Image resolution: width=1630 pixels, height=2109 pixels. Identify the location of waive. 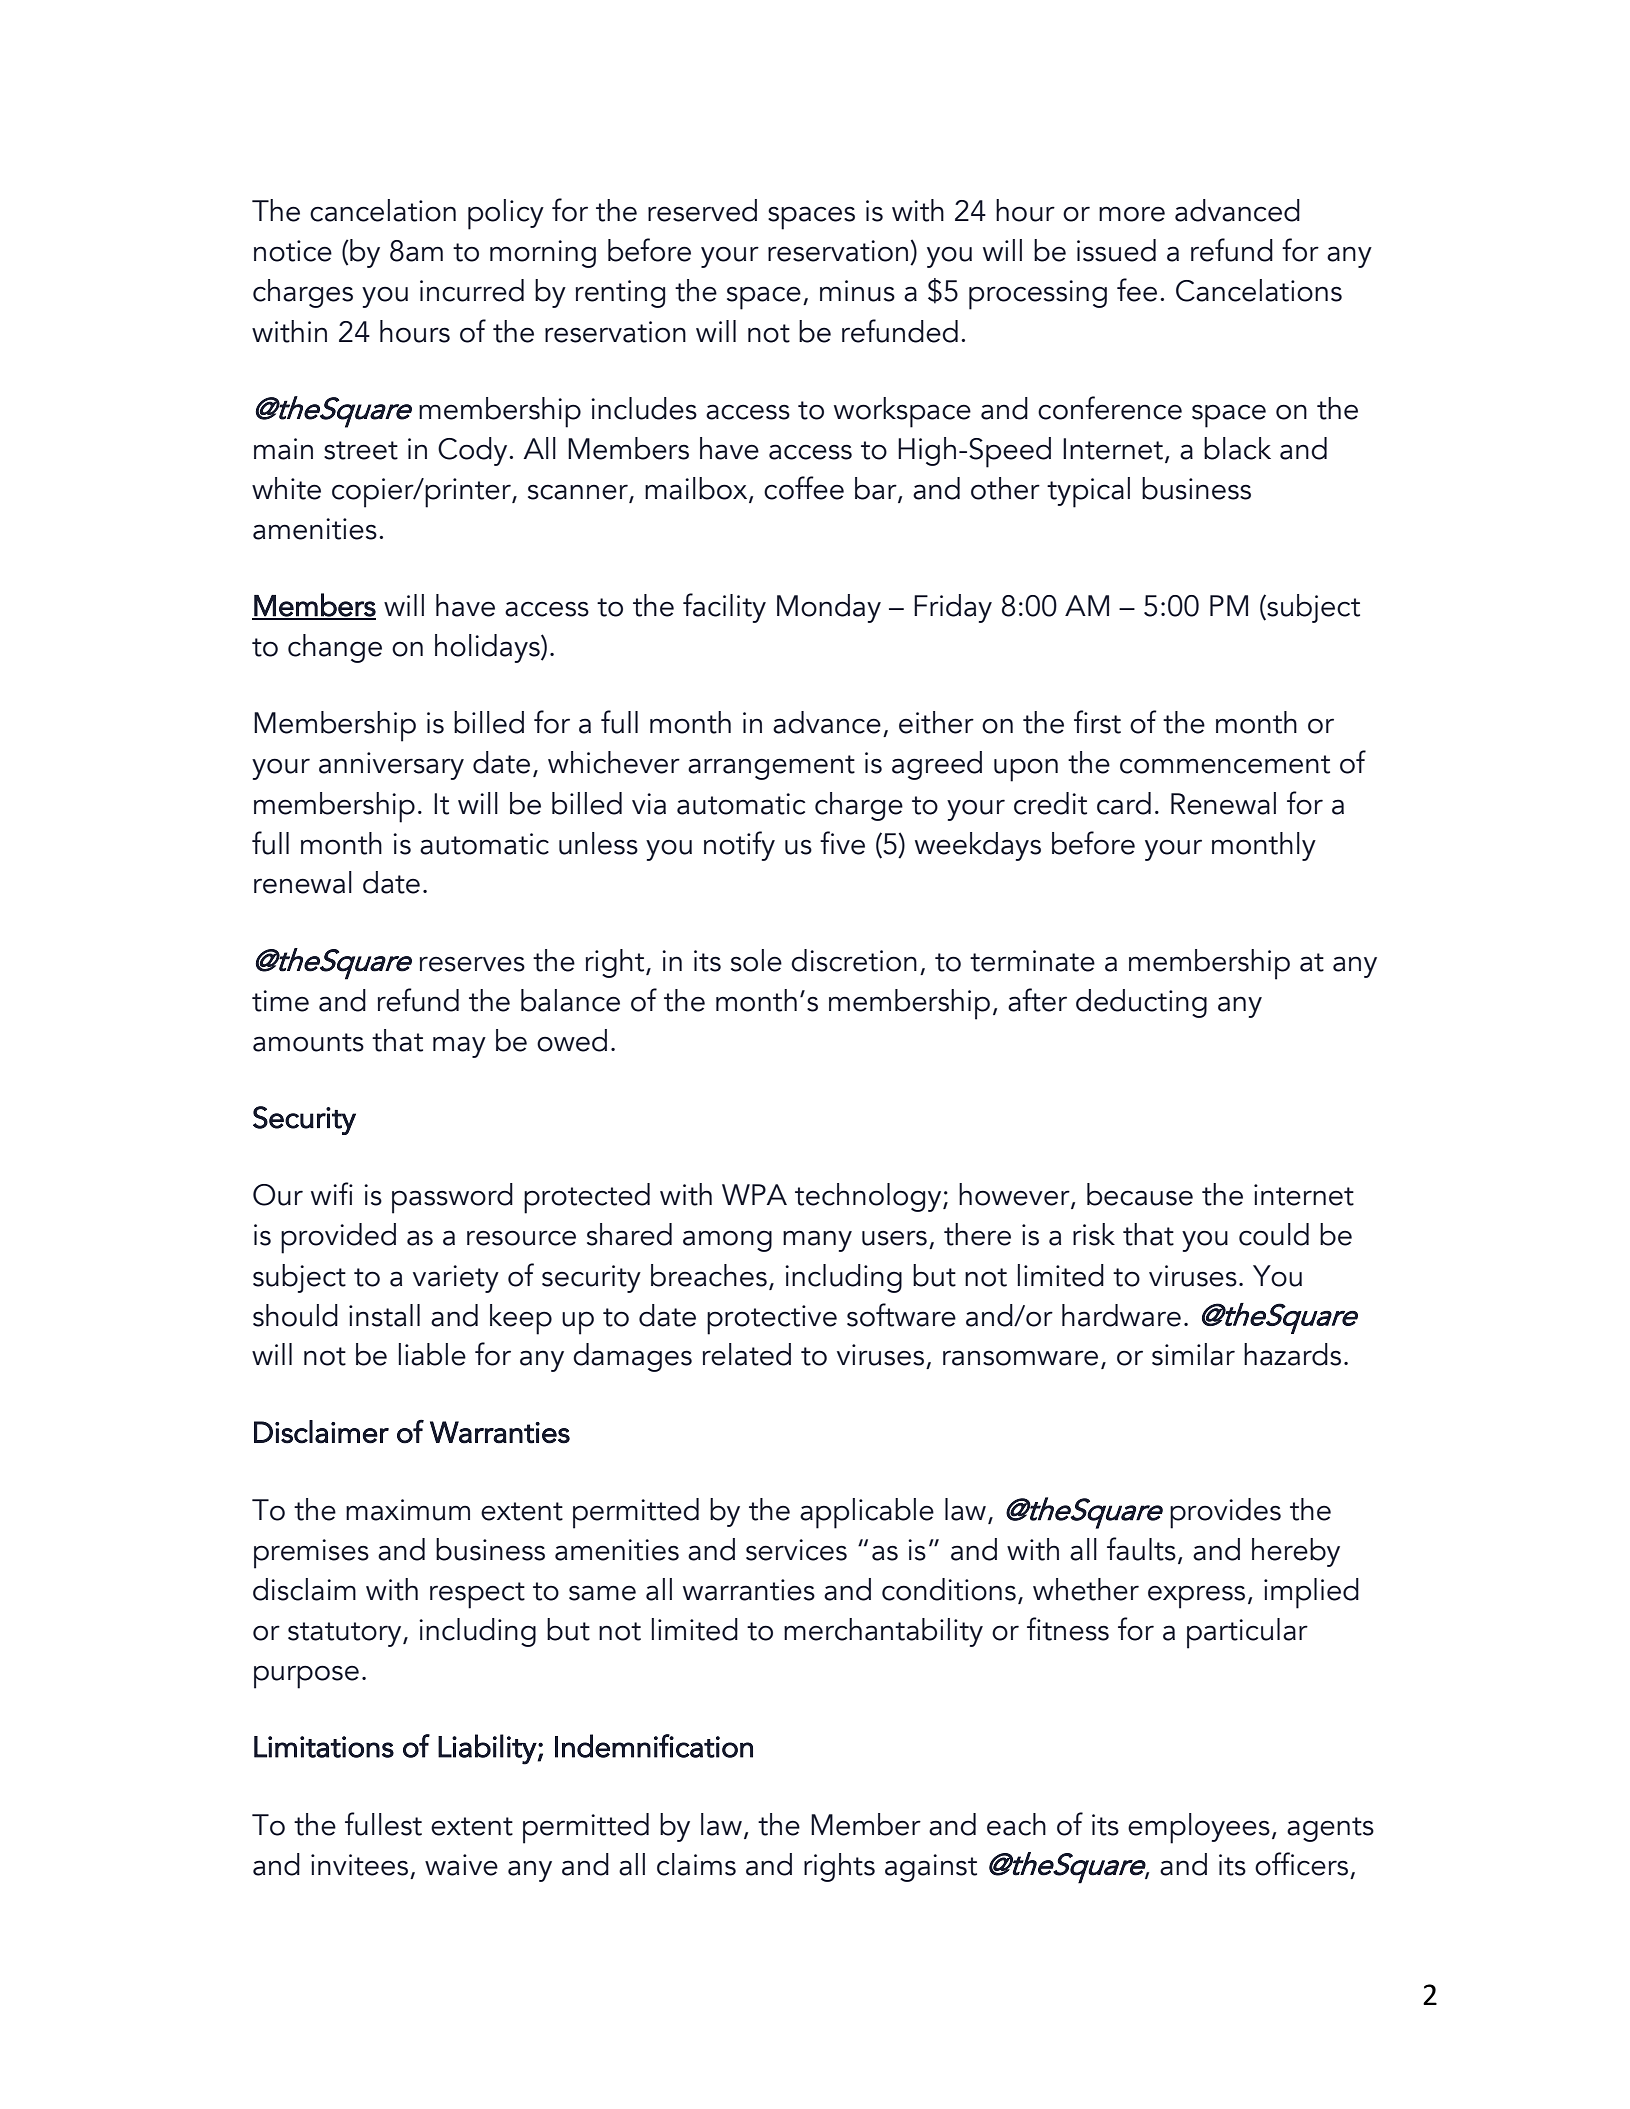
(461, 1865).
